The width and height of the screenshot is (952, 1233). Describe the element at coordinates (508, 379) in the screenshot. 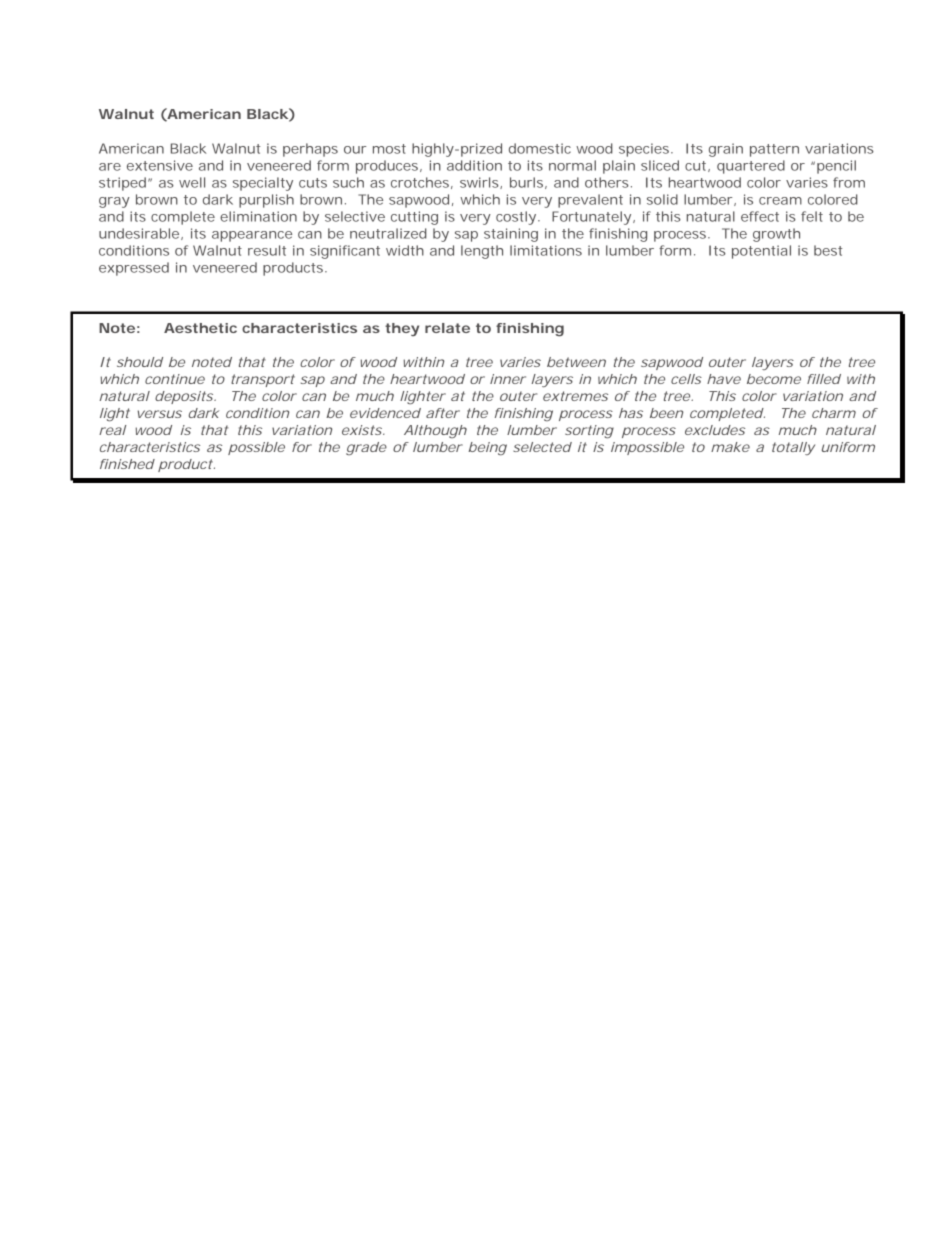

I see `inner` at that location.
